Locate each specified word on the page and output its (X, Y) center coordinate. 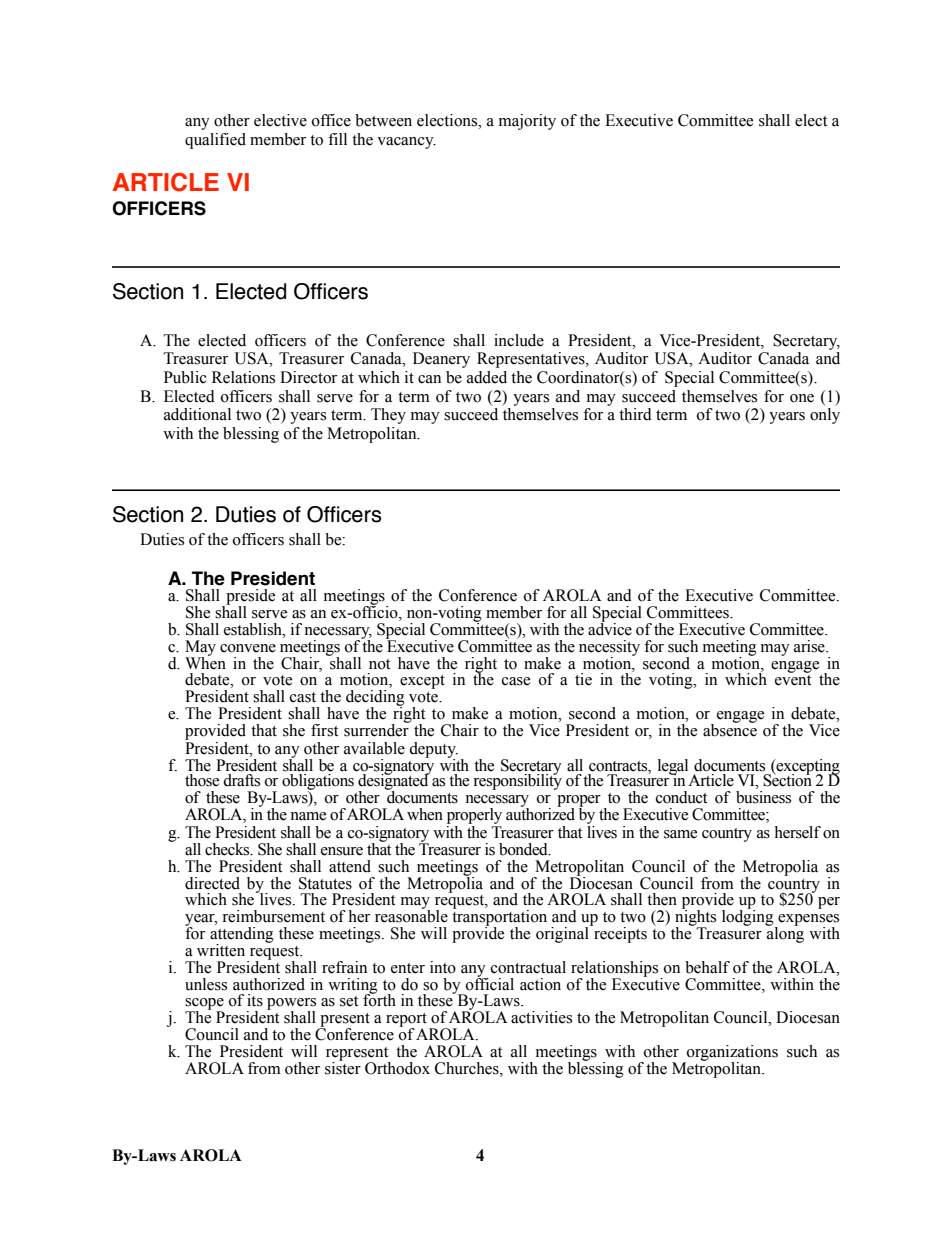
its (255, 1000)
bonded (524, 849)
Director (308, 377)
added (487, 377)
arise (810, 646)
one (802, 398)
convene (248, 648)
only (825, 416)
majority (527, 122)
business (763, 797)
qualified (215, 141)
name (308, 816)
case (516, 681)
